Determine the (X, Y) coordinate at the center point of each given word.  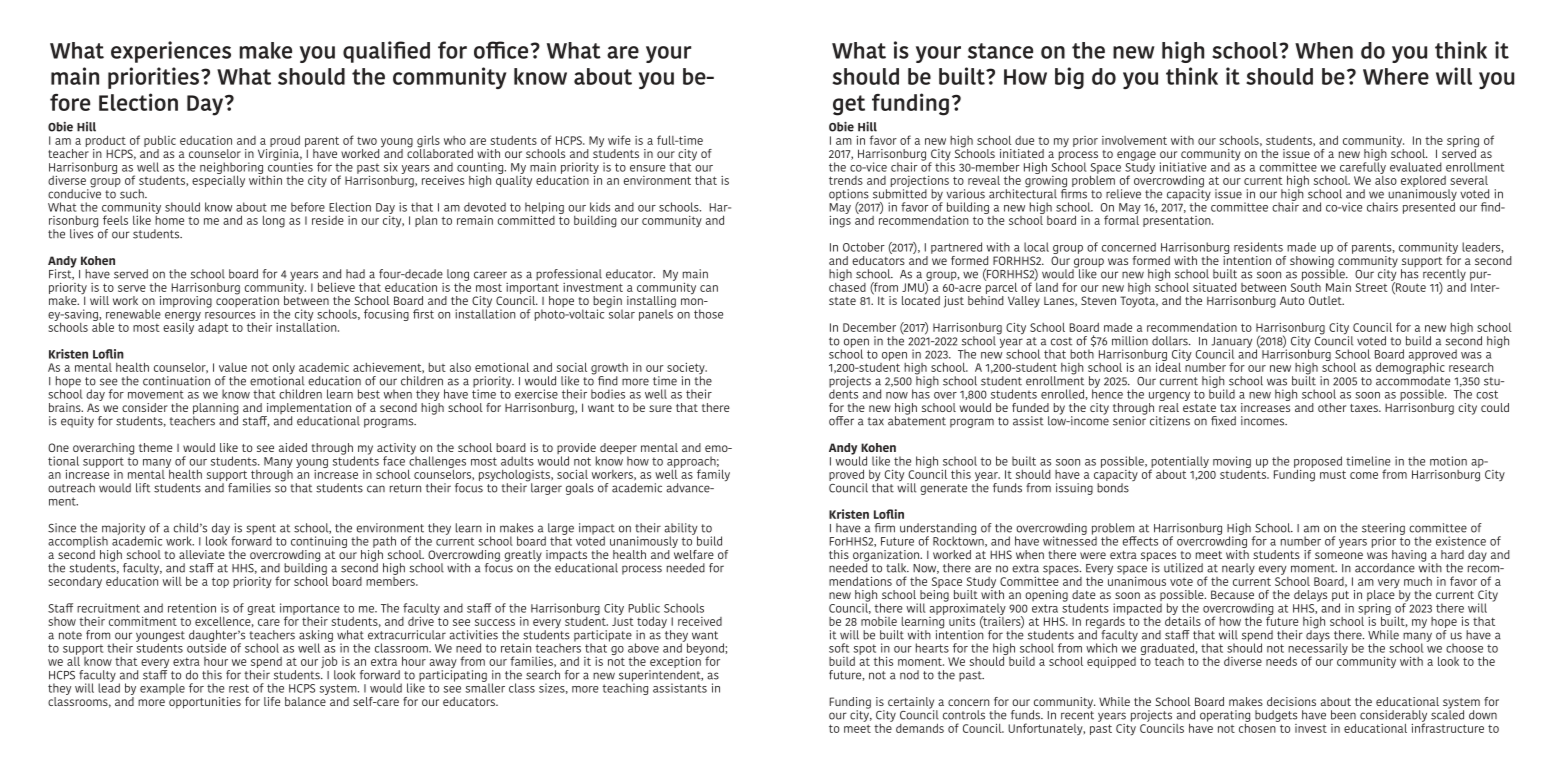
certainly (912, 704)
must (1333, 474)
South (1306, 286)
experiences (171, 52)
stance (1000, 51)
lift (143, 488)
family (713, 475)
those (708, 314)
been (1343, 715)
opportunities (205, 701)
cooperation (248, 302)
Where (1396, 76)
